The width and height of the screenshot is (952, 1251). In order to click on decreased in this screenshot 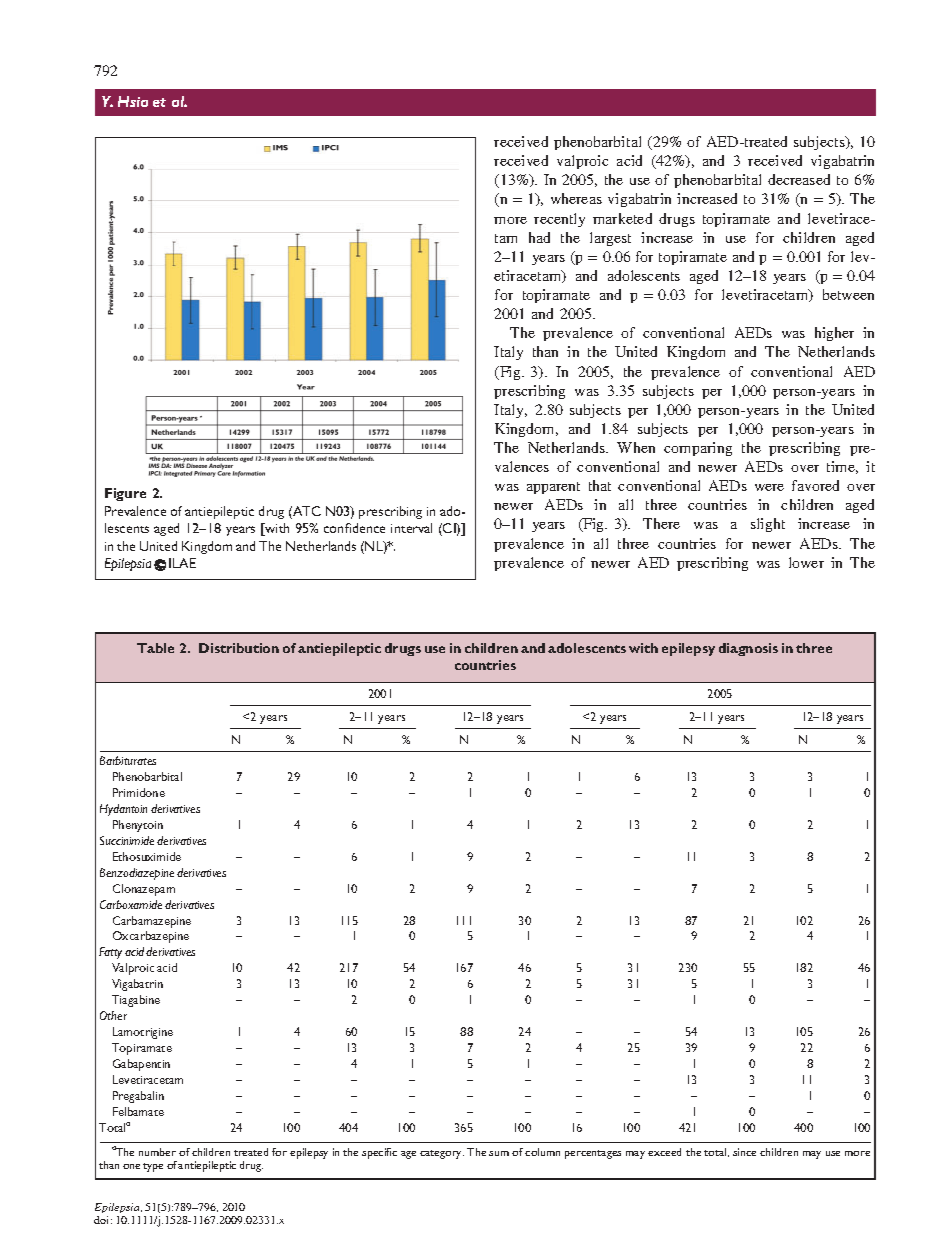, I will do `click(799, 179)`.
